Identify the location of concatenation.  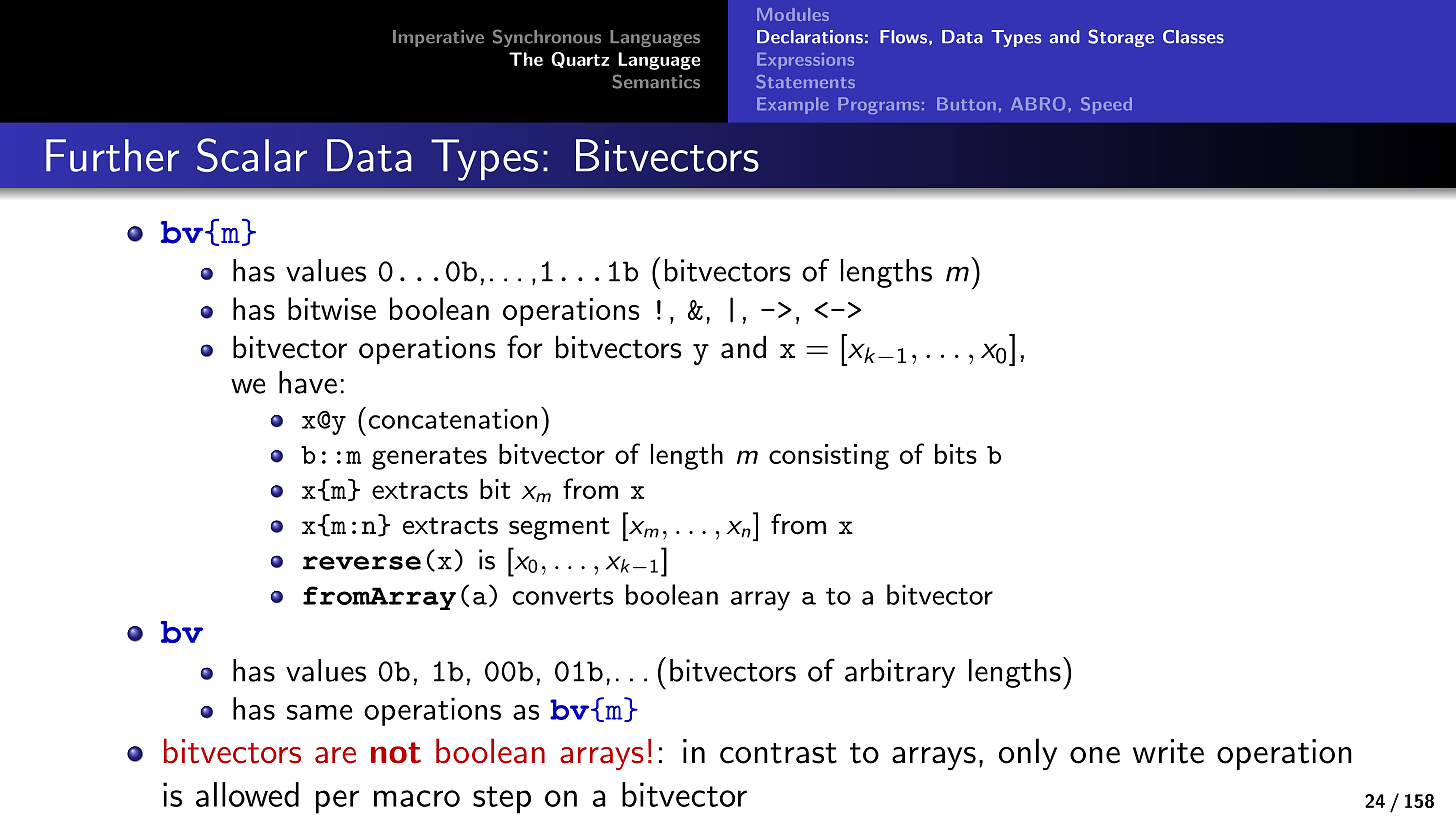
(453, 419).
